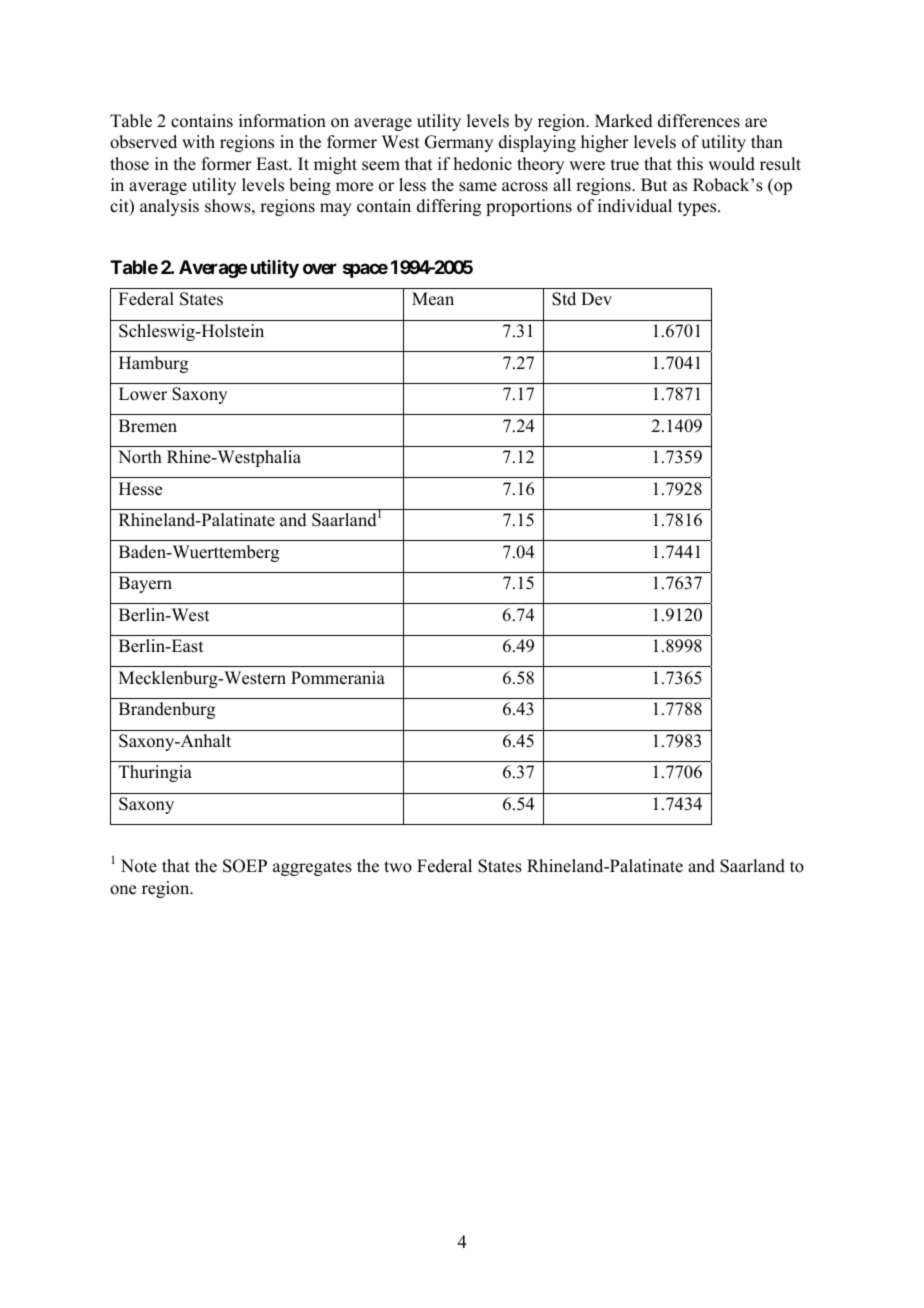 Image resolution: width=924 pixels, height=1308 pixels. What do you see at coordinates (312, 868) in the screenshot?
I see `aggregates` at bounding box center [312, 868].
